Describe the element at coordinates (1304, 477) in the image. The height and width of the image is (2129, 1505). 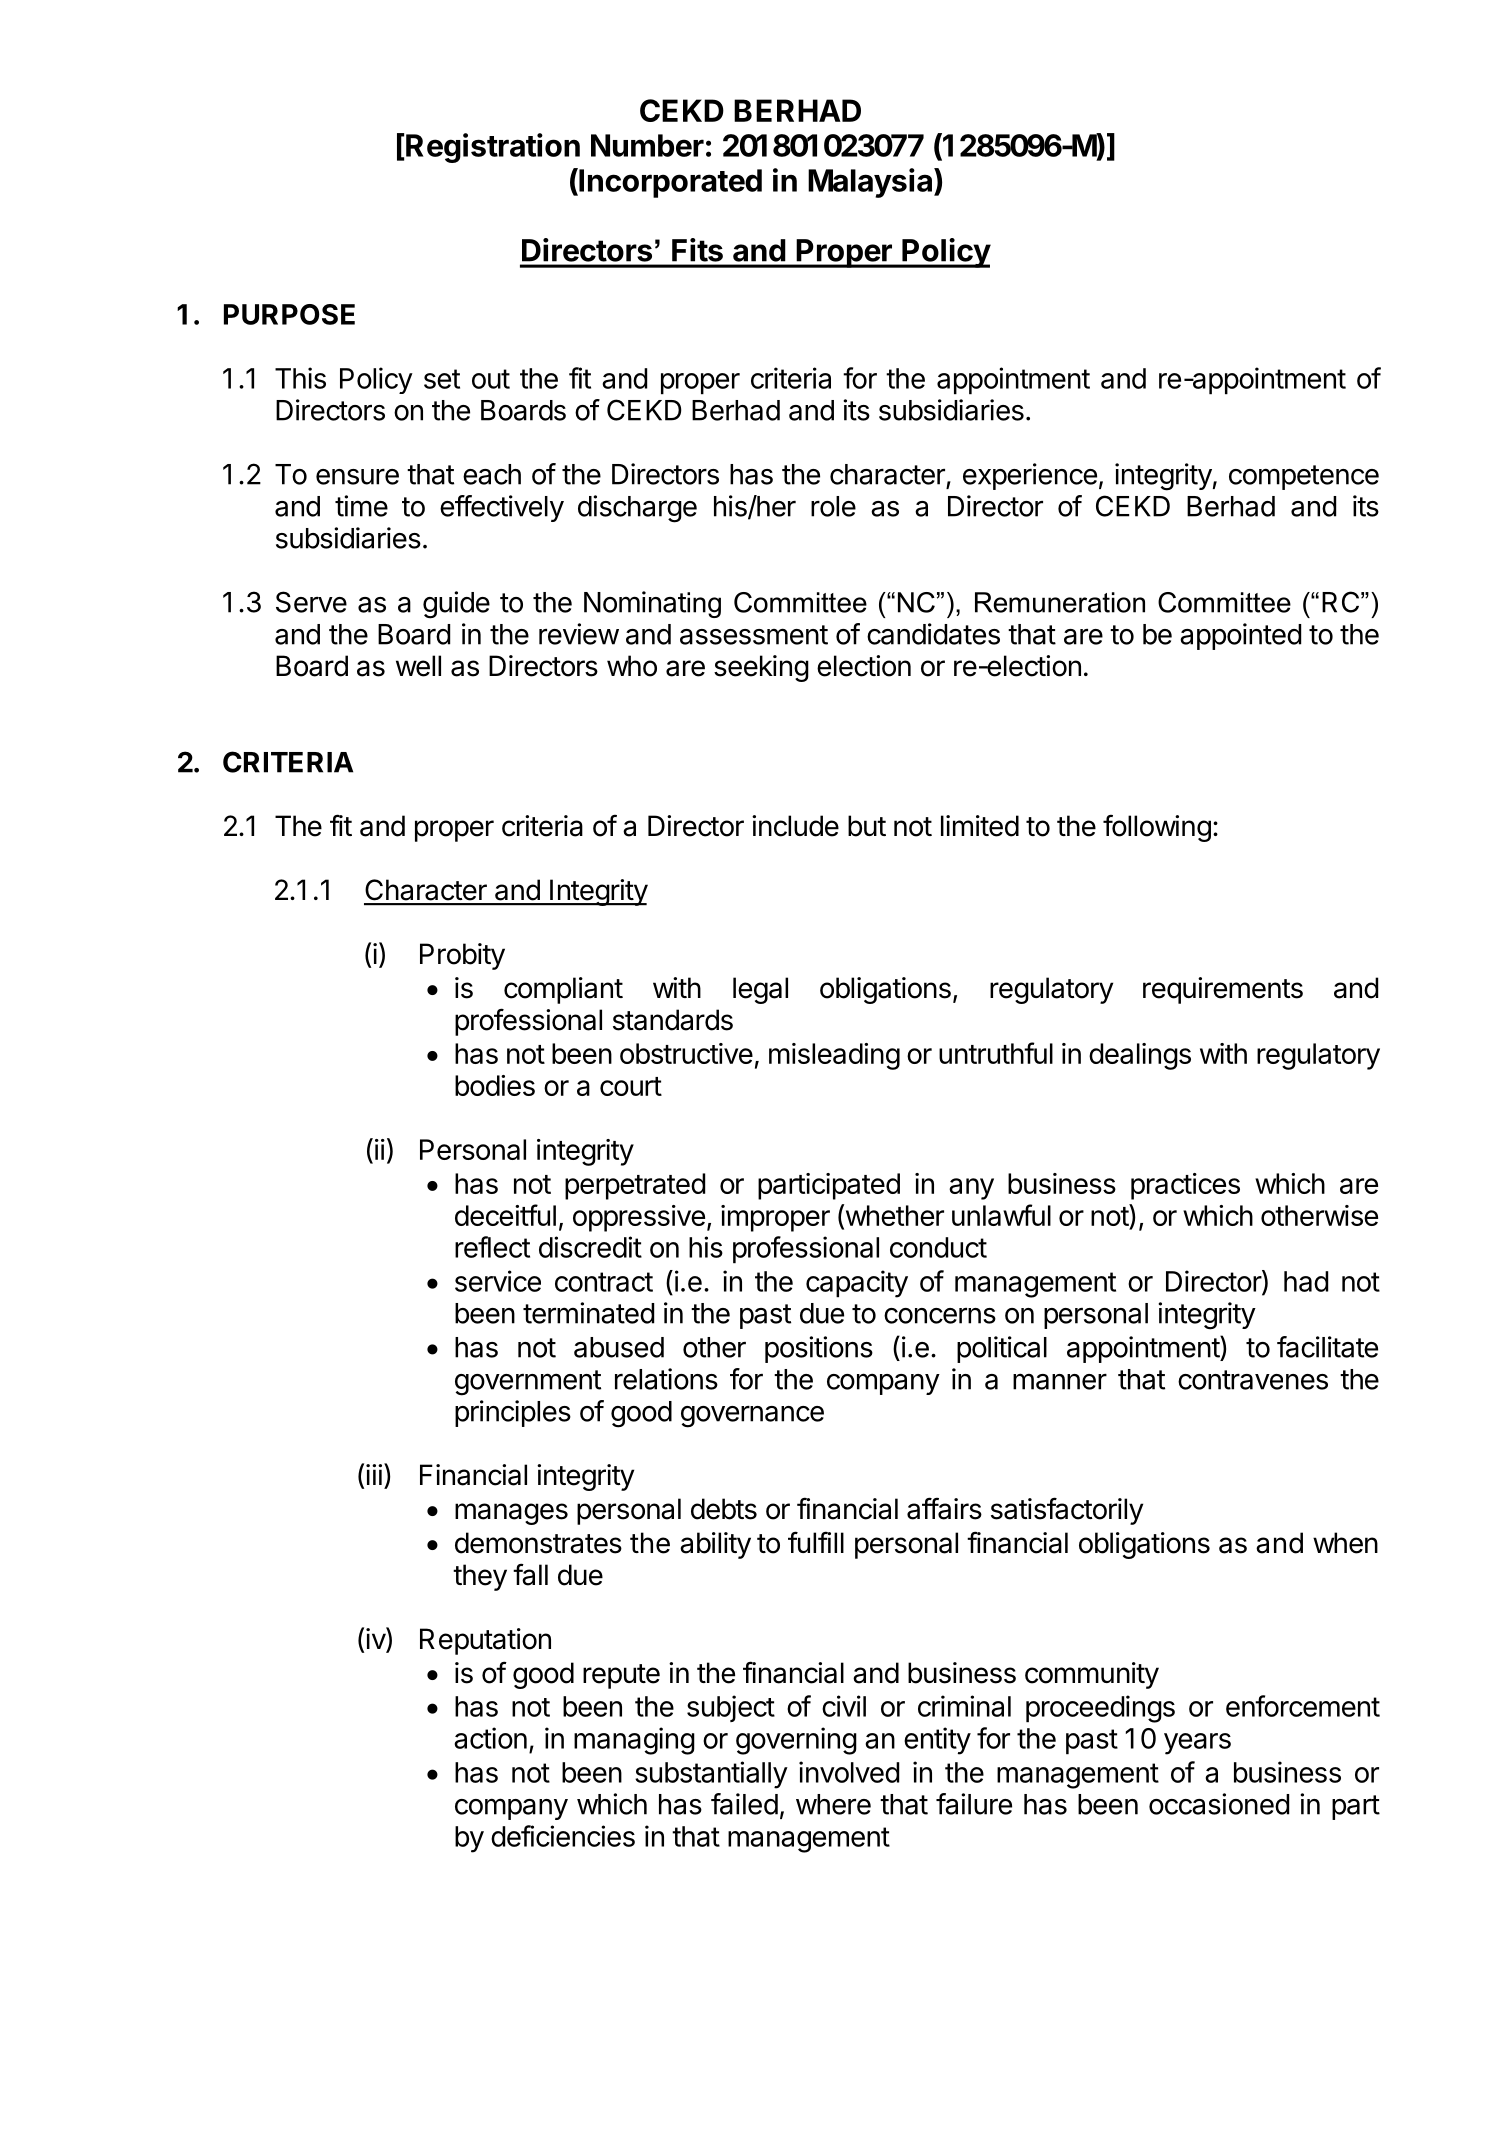
I see `competence` at that location.
